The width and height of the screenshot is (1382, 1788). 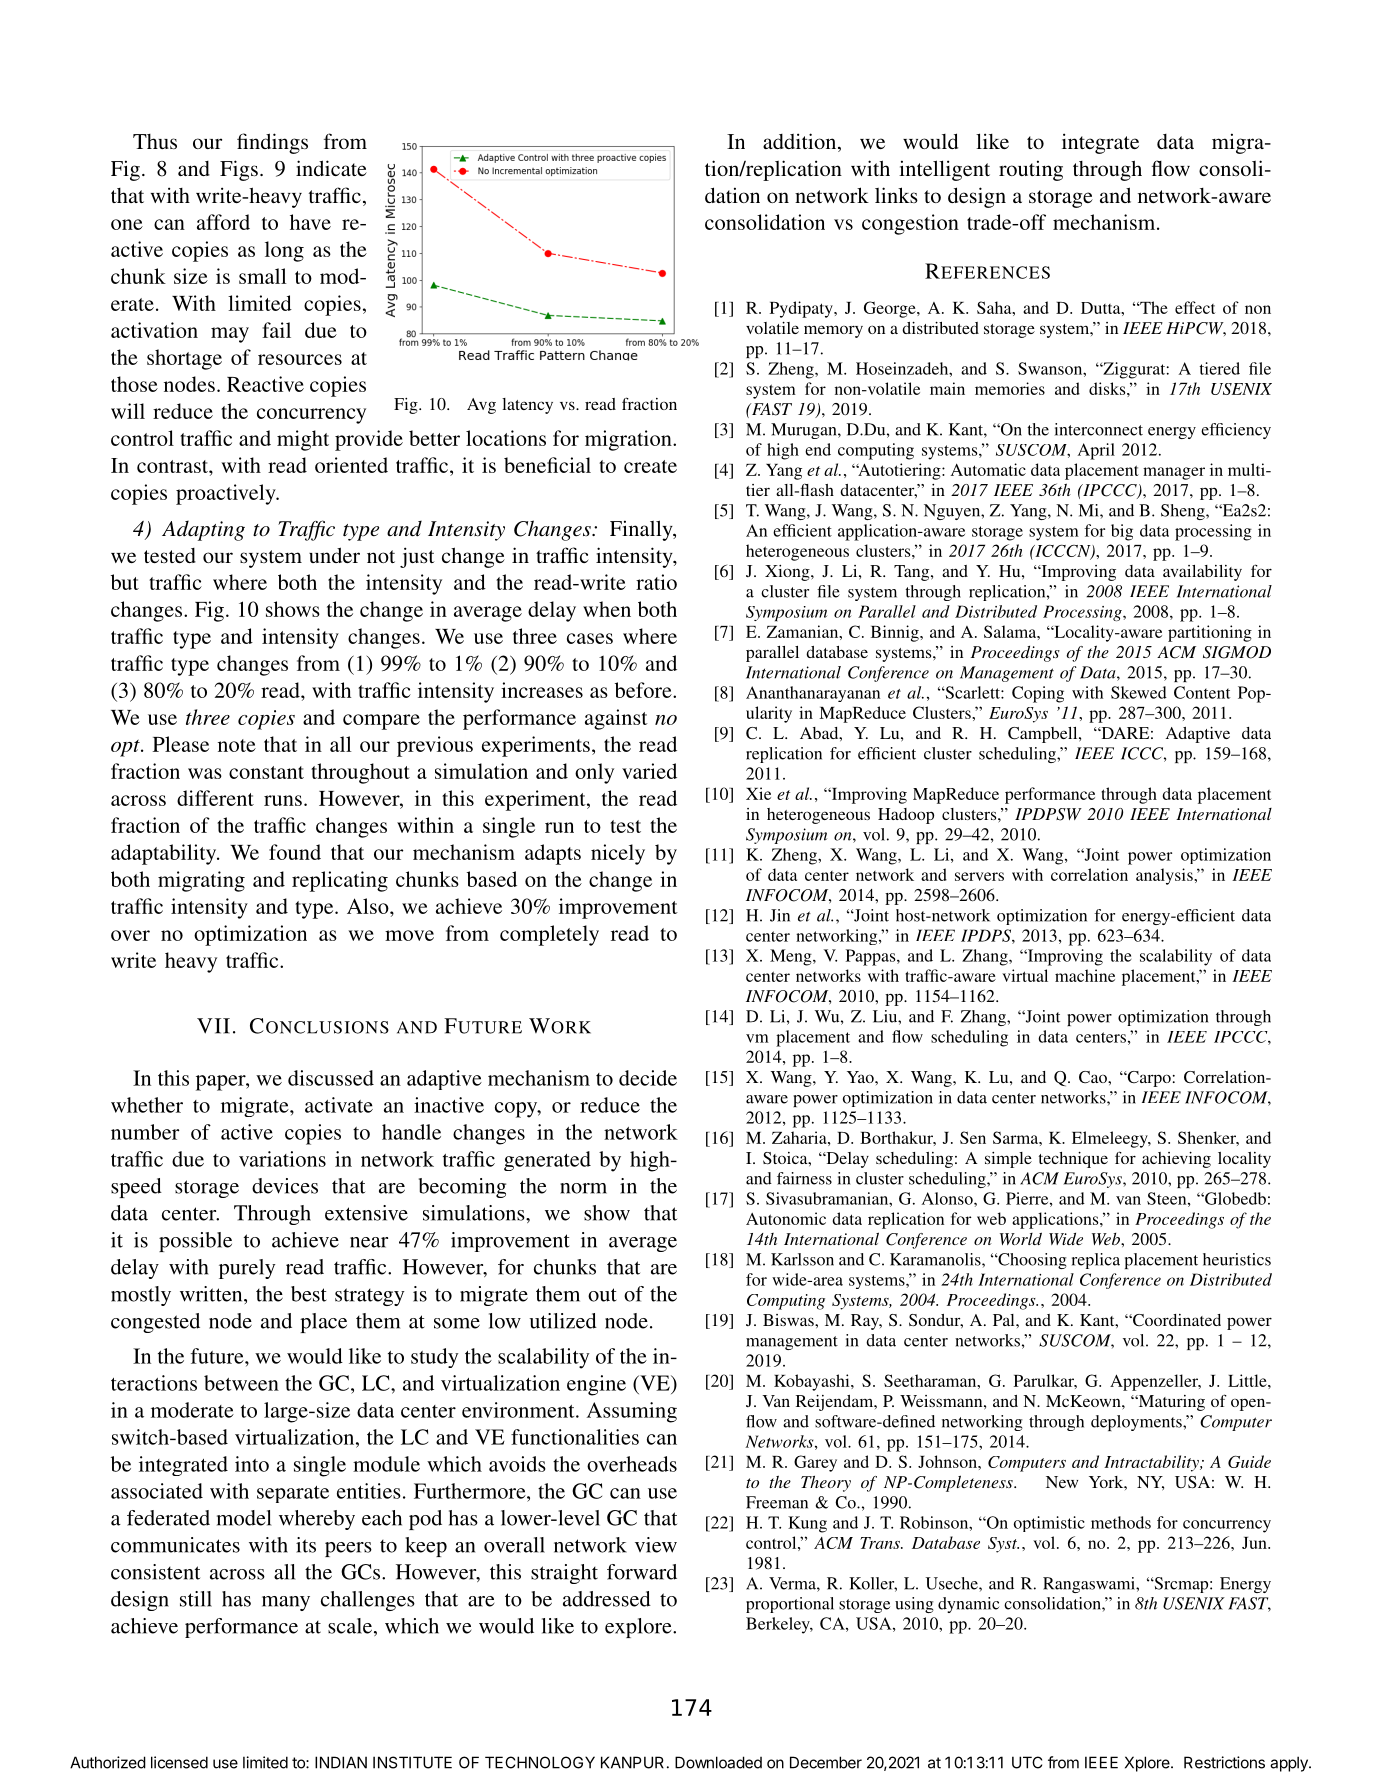 I want to click on Figs, so click(x=239, y=170).
